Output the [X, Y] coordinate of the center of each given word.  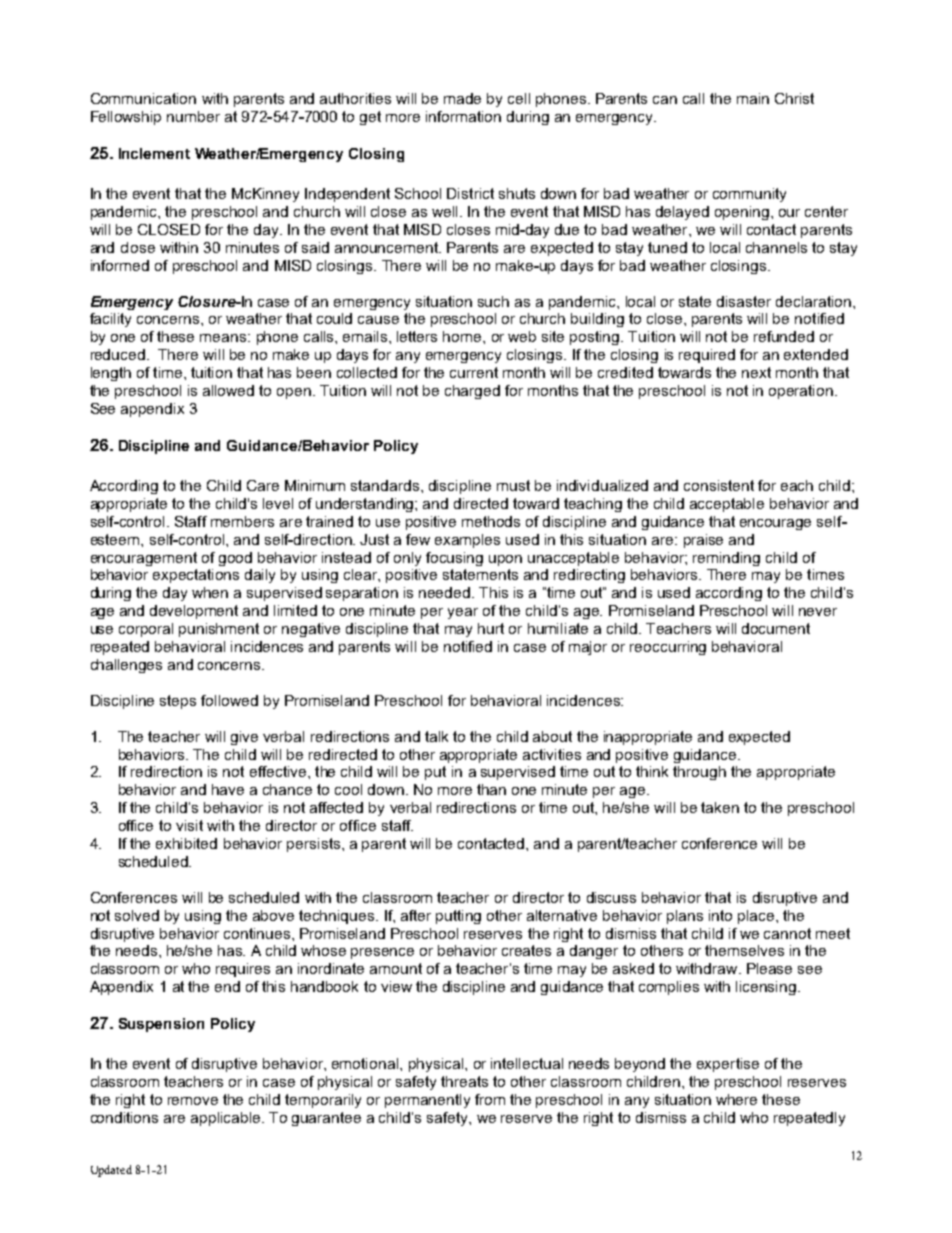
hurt [491, 628]
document [776, 628]
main [753, 98]
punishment [219, 630]
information [463, 116]
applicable [225, 1119]
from [490, 1099]
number [193, 116]
